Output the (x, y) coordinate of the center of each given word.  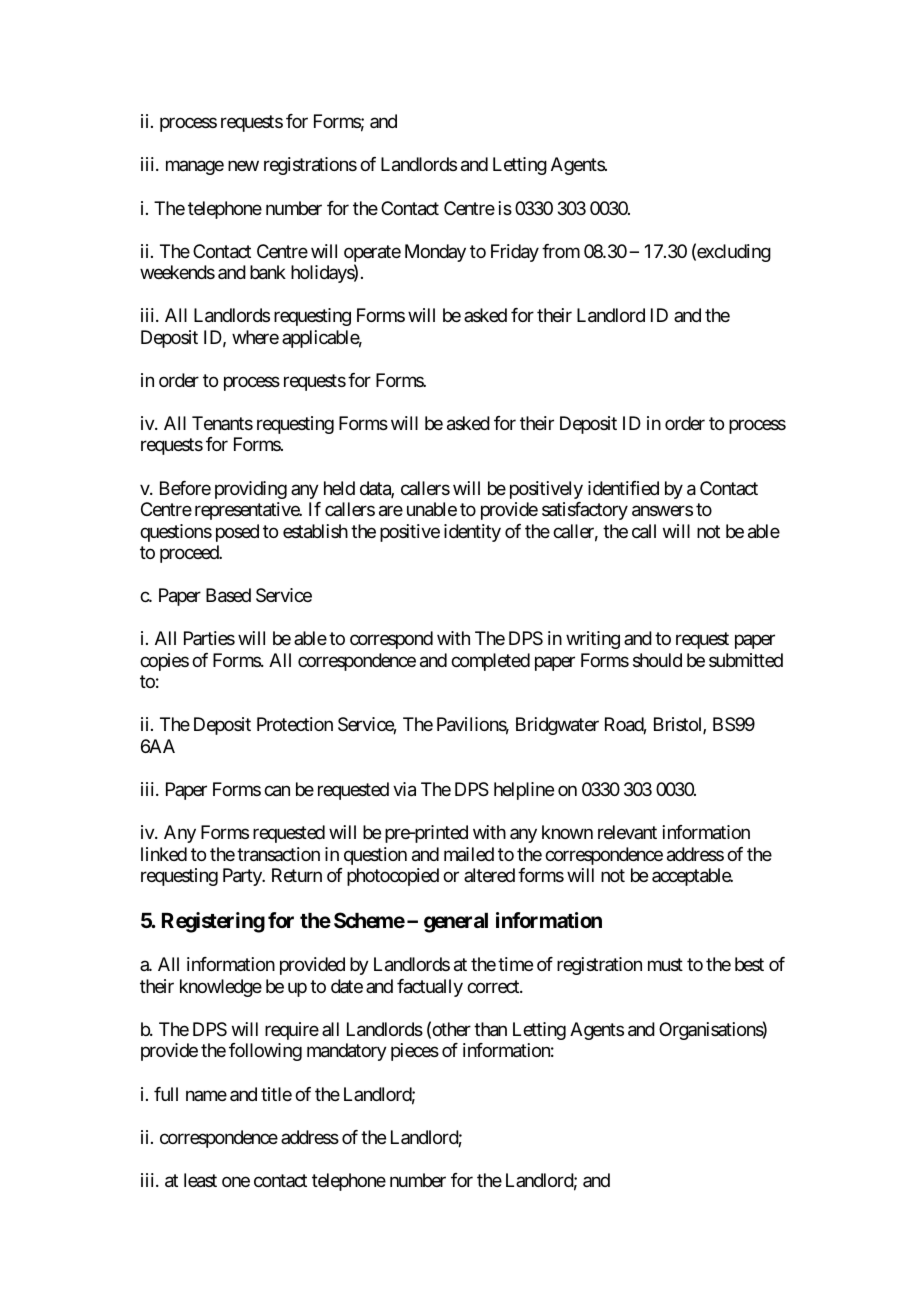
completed (490, 662)
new (243, 166)
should (657, 660)
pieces (415, 1052)
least (200, 1180)
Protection (295, 724)
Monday (435, 253)
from (561, 251)
